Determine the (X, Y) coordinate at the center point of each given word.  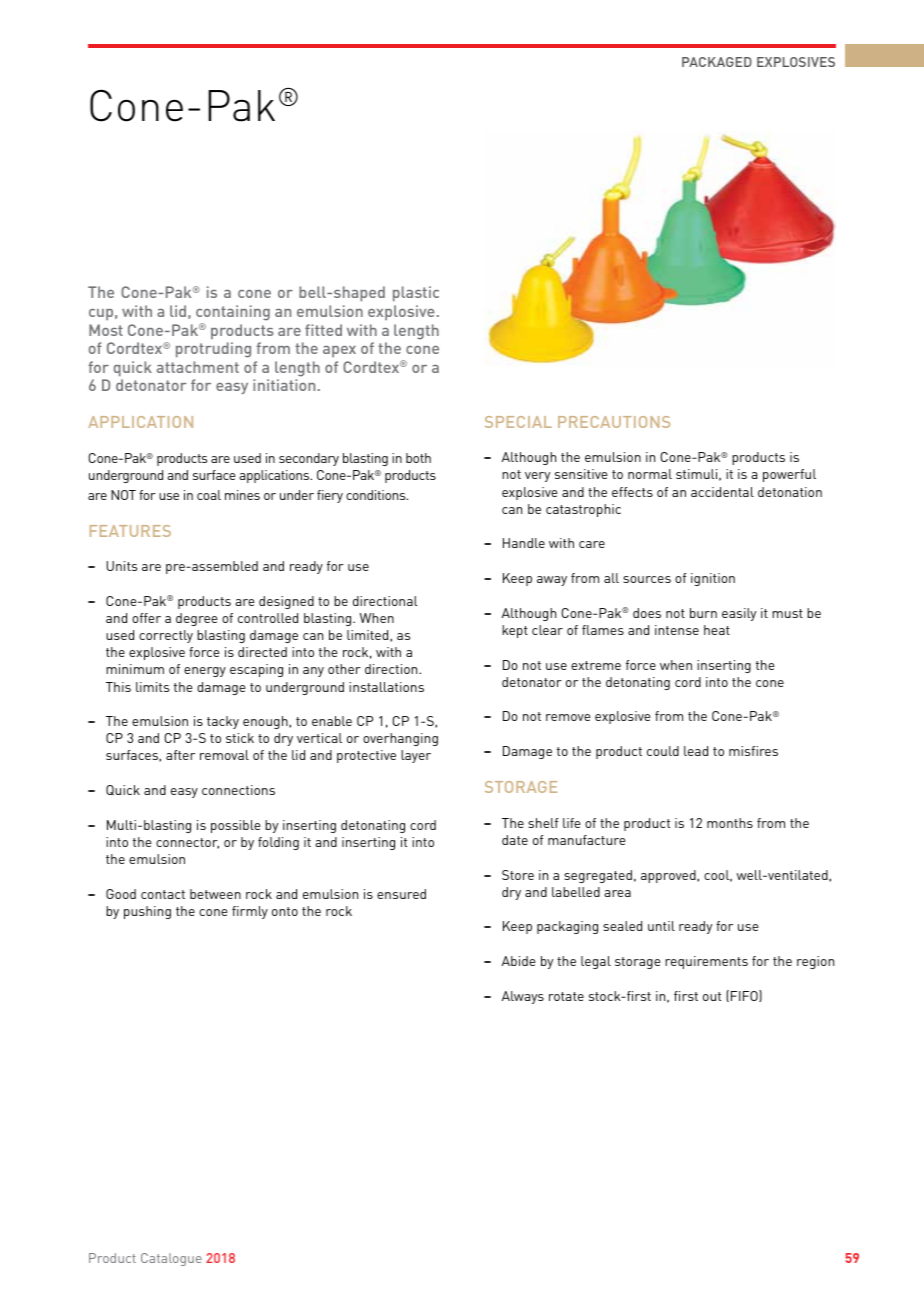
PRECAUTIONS (614, 422)
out (712, 996)
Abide (519, 961)
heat (717, 630)
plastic (416, 294)
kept (515, 631)
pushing (147, 912)
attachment (198, 367)
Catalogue (171, 1259)
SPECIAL (518, 422)
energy (205, 672)
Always (523, 997)
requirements (706, 962)
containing (233, 313)
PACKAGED (717, 62)
